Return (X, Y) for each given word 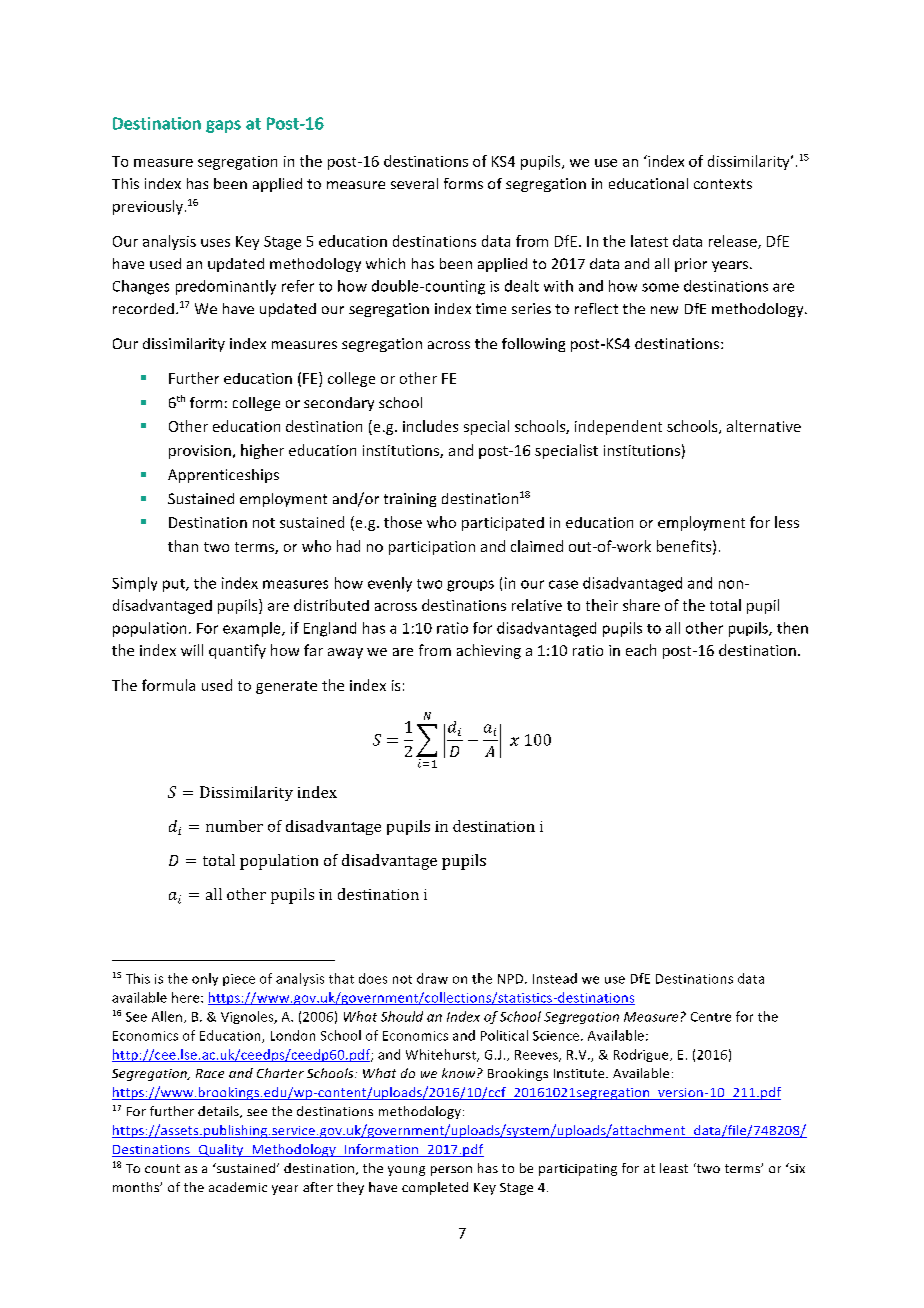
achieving (489, 651)
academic (238, 1187)
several (414, 183)
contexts (723, 184)
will (192, 650)
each (641, 650)
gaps (223, 126)
